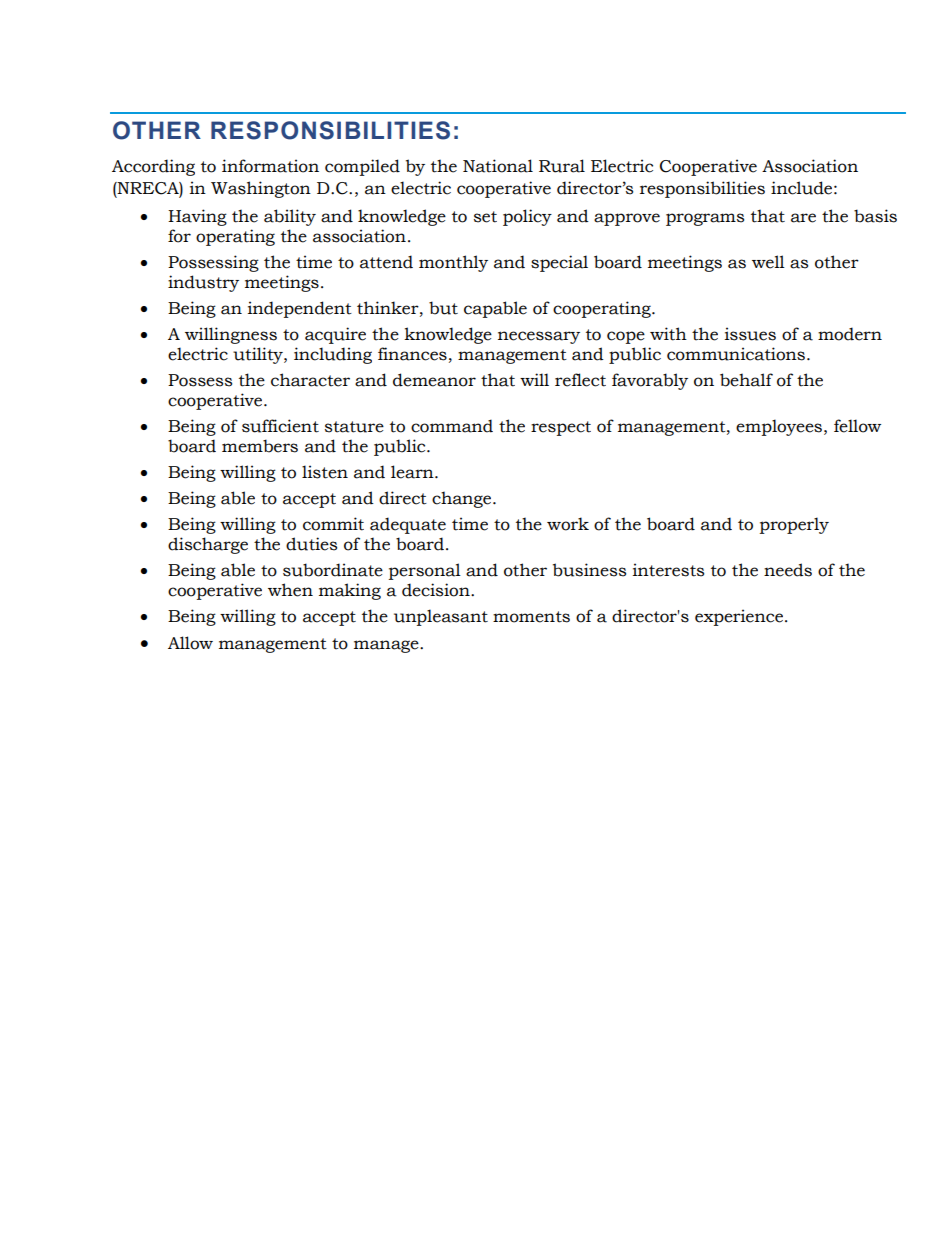 Image resolution: width=952 pixels, height=1233 pixels. What do you see at coordinates (803, 218) in the document?
I see `are` at bounding box center [803, 218].
